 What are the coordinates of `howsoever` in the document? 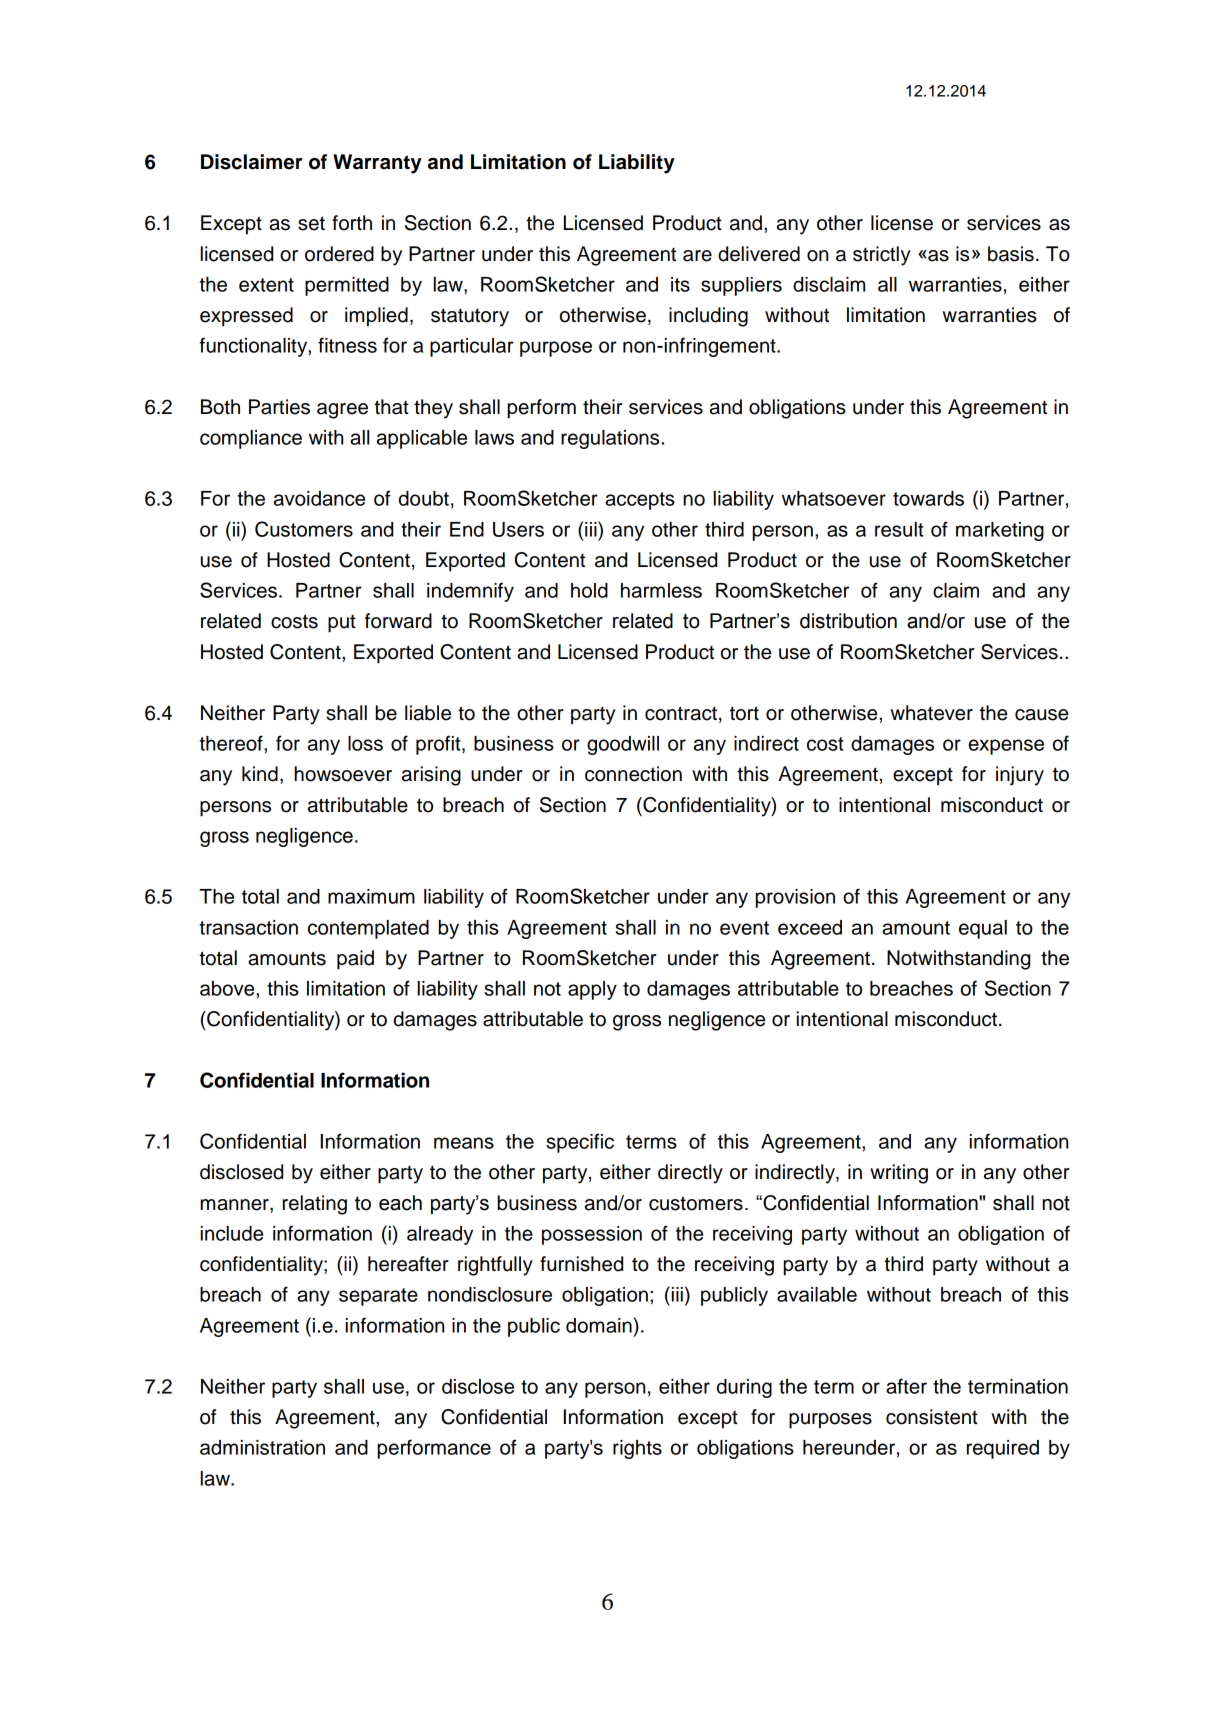 It's located at (343, 774).
